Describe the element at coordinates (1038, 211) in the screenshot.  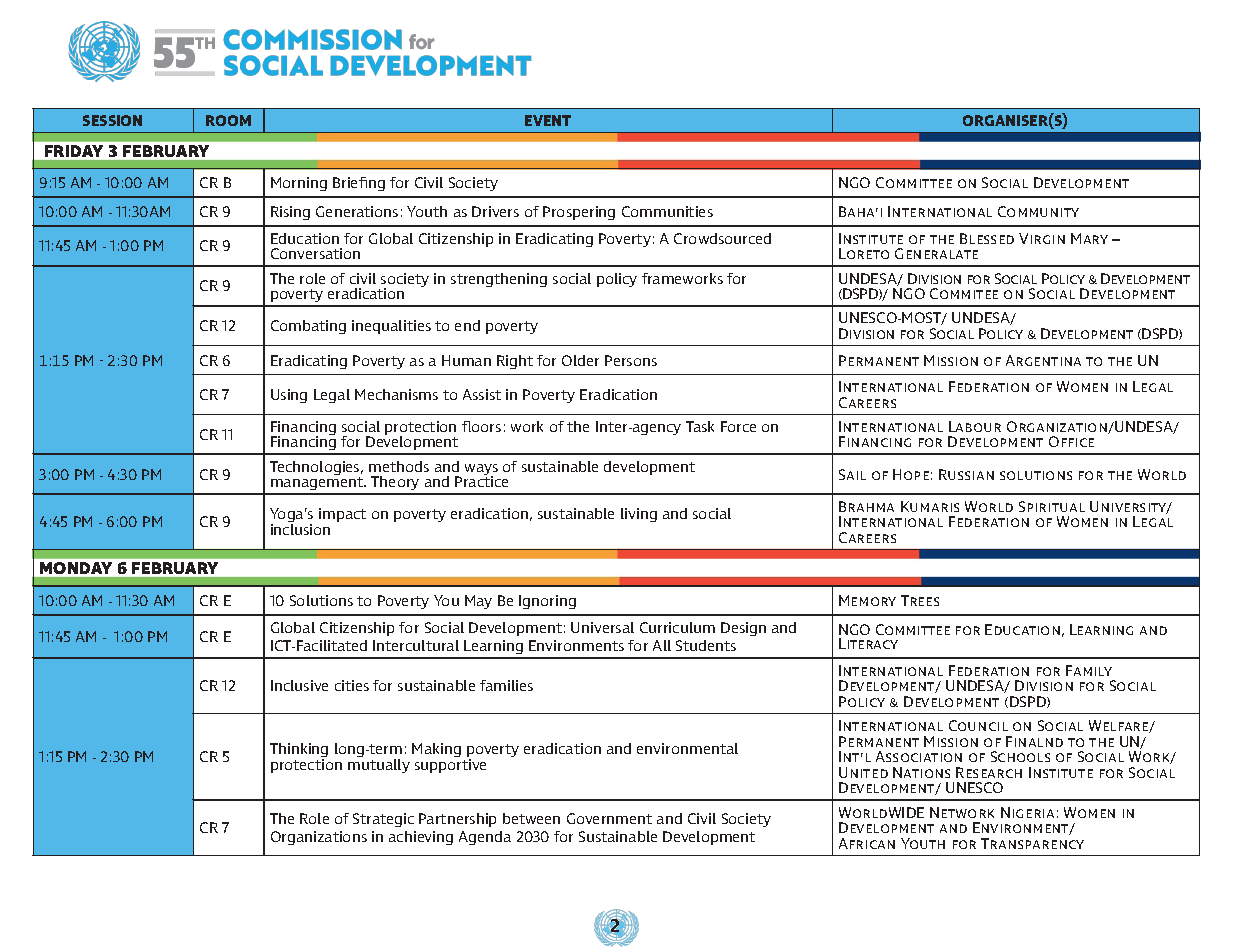
I see `Community` at that location.
